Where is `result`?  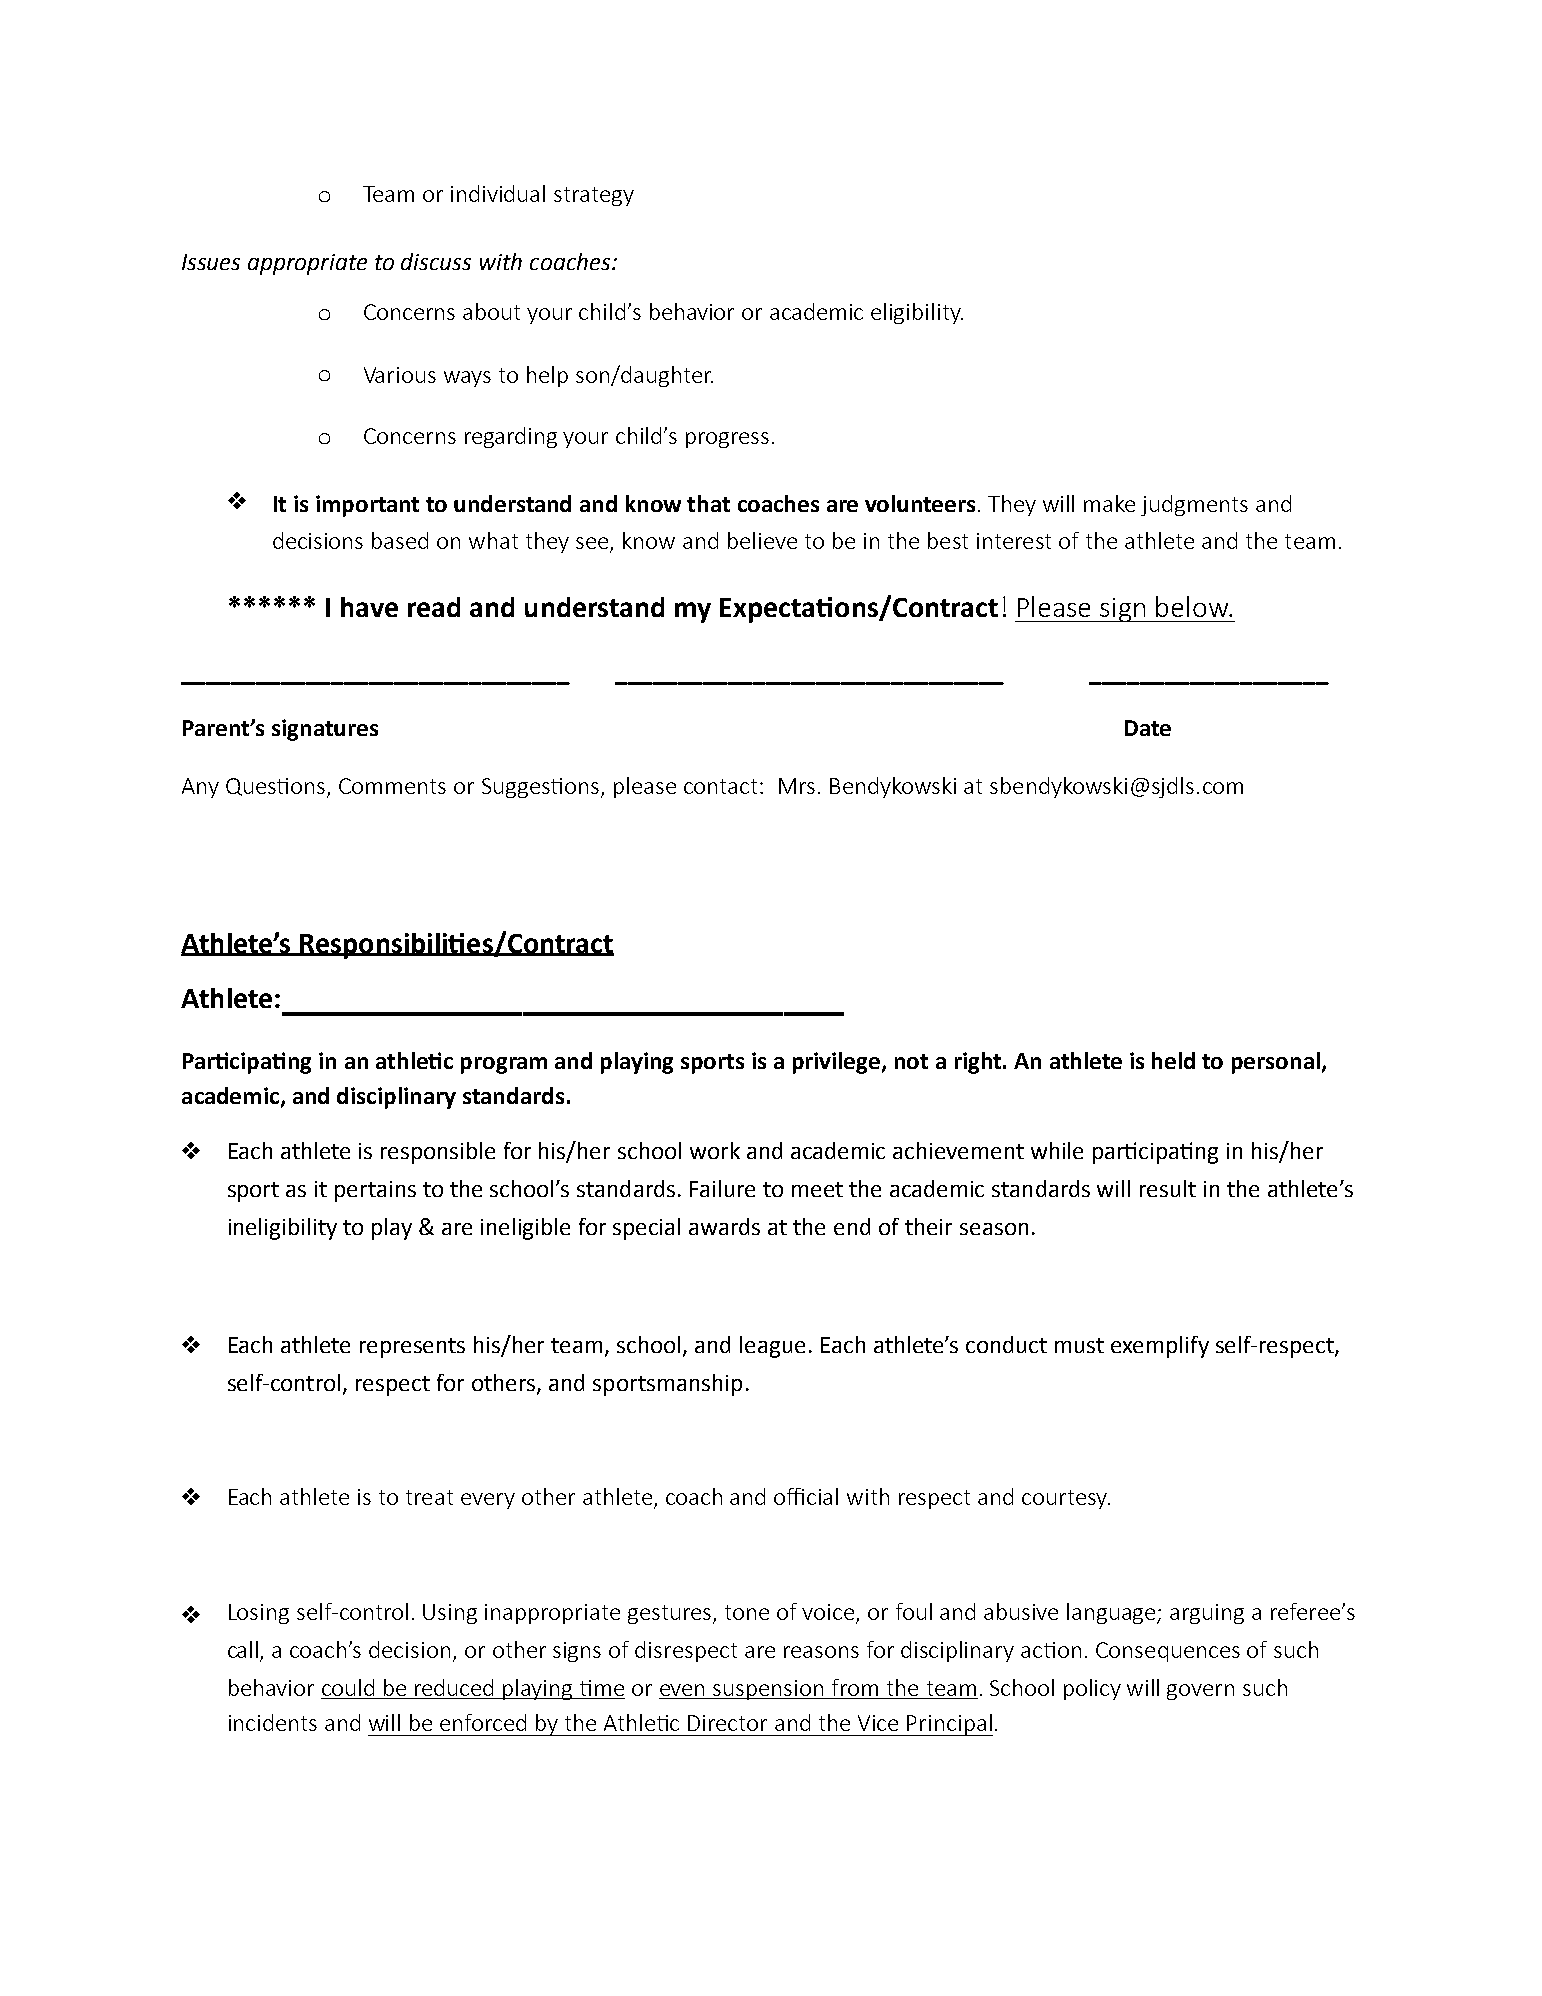 result is located at coordinates (1168, 1188).
